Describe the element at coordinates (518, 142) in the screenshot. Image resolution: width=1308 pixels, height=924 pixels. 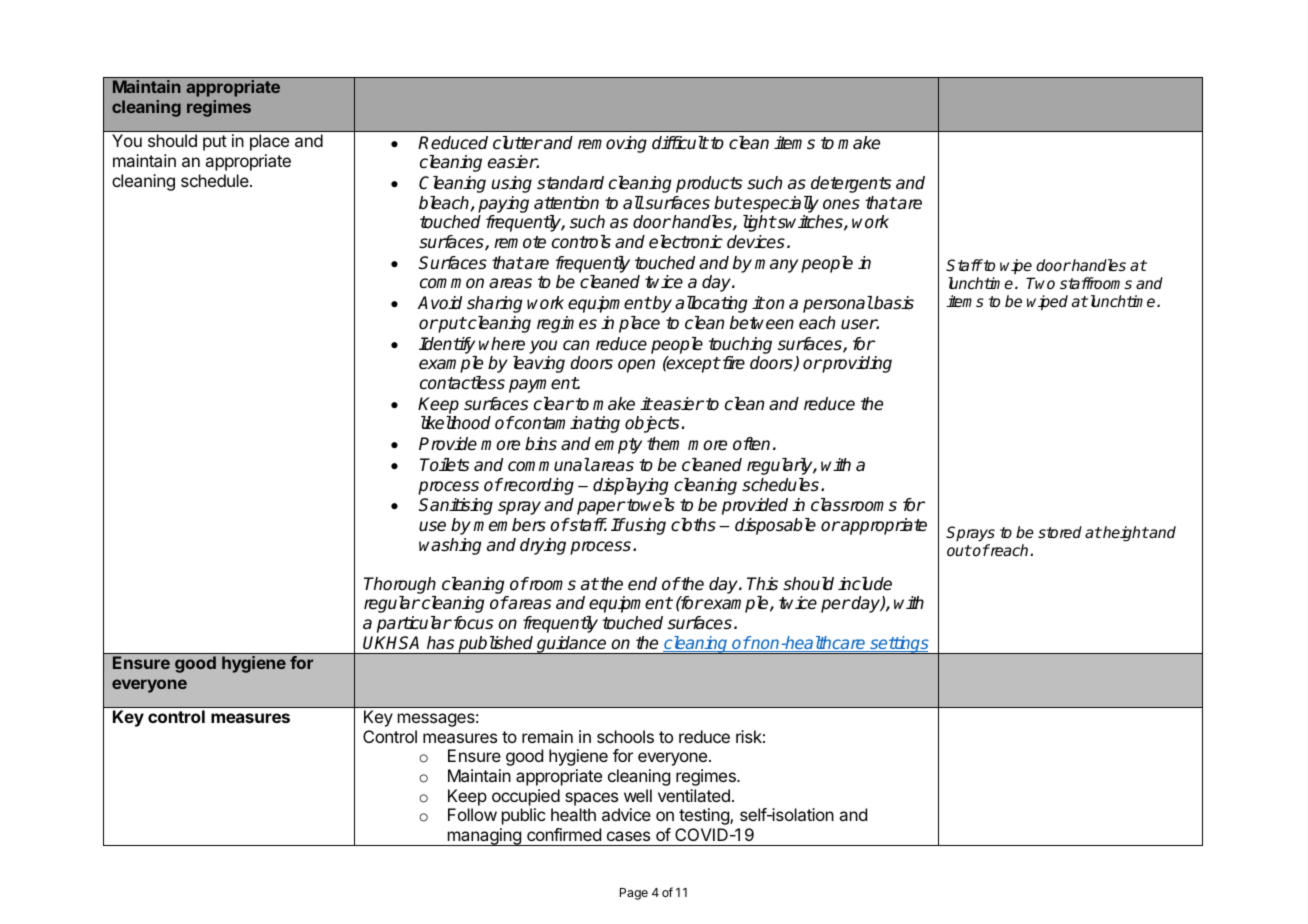
I see `clutter` at that location.
